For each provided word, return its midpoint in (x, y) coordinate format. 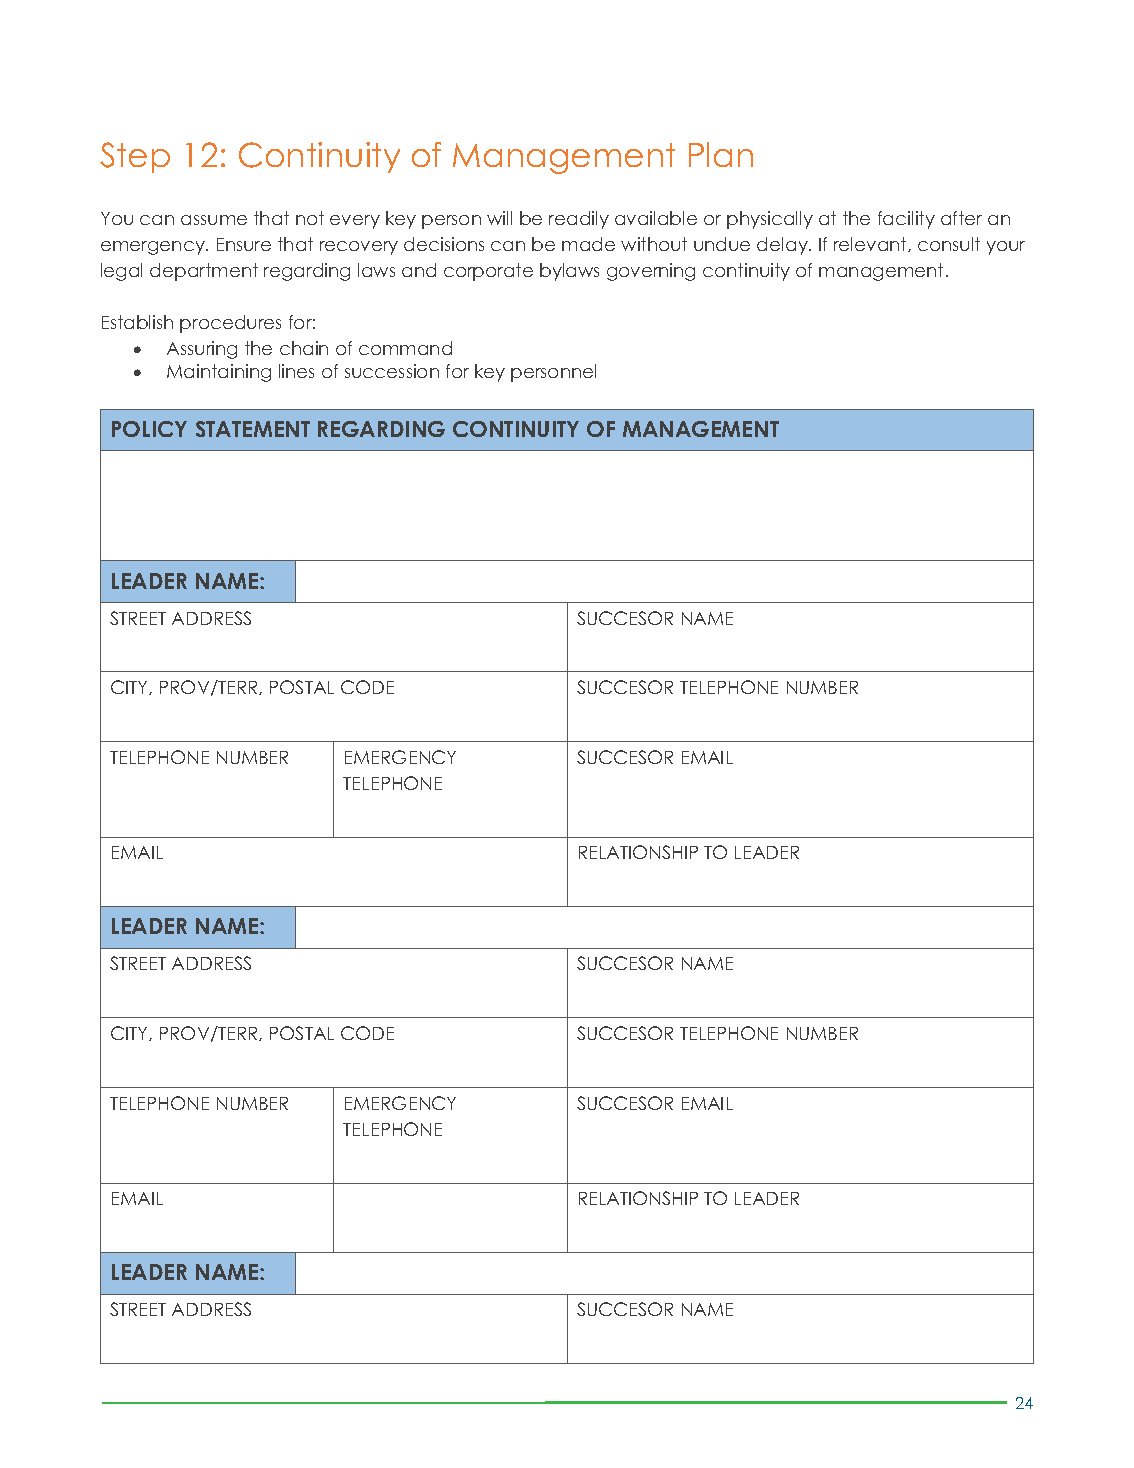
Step (135, 157)
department (204, 272)
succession (392, 371)
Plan (721, 154)
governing (651, 272)
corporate (488, 272)
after (961, 218)
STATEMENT (253, 429)
